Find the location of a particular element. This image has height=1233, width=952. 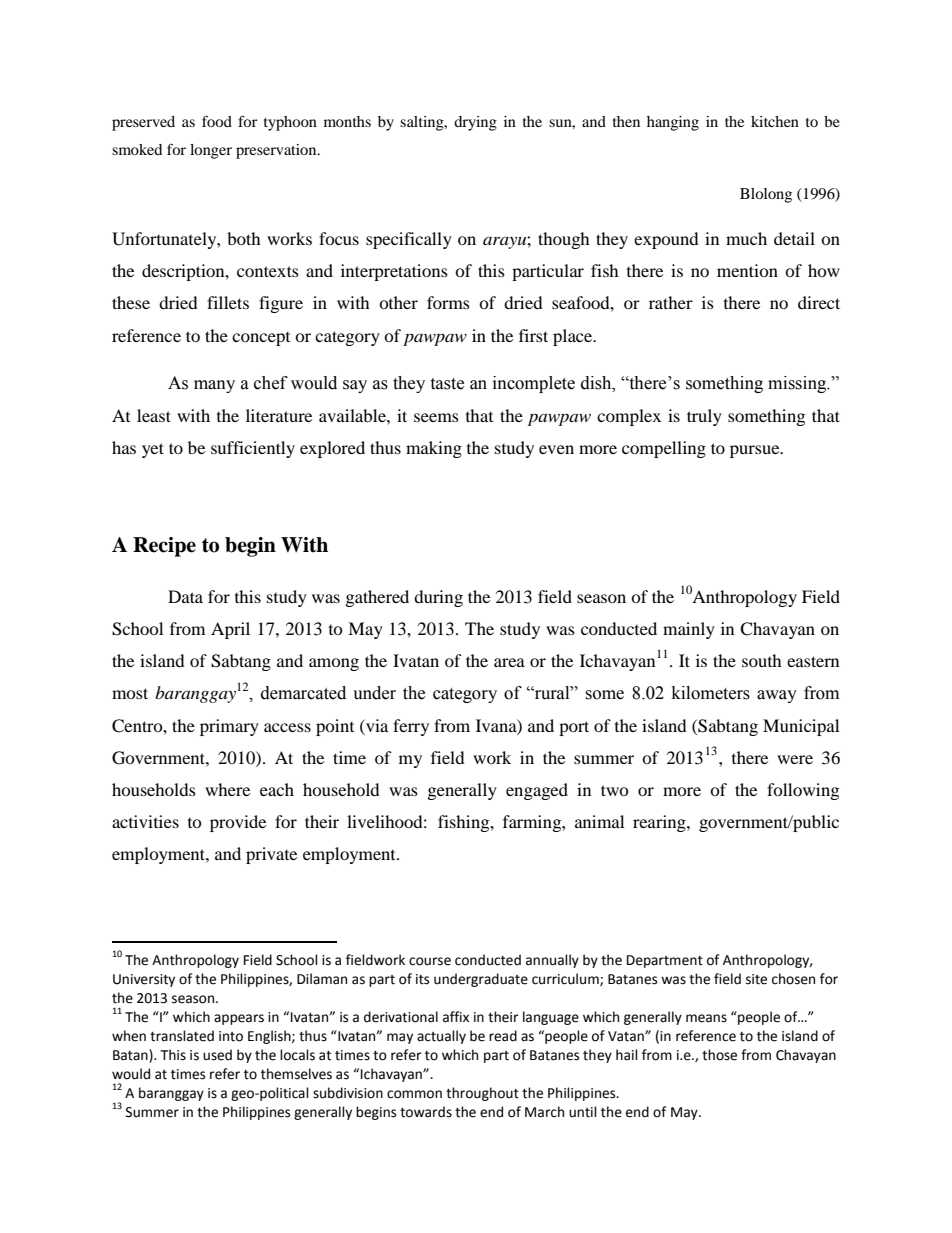

where is located at coordinates (227, 789).
